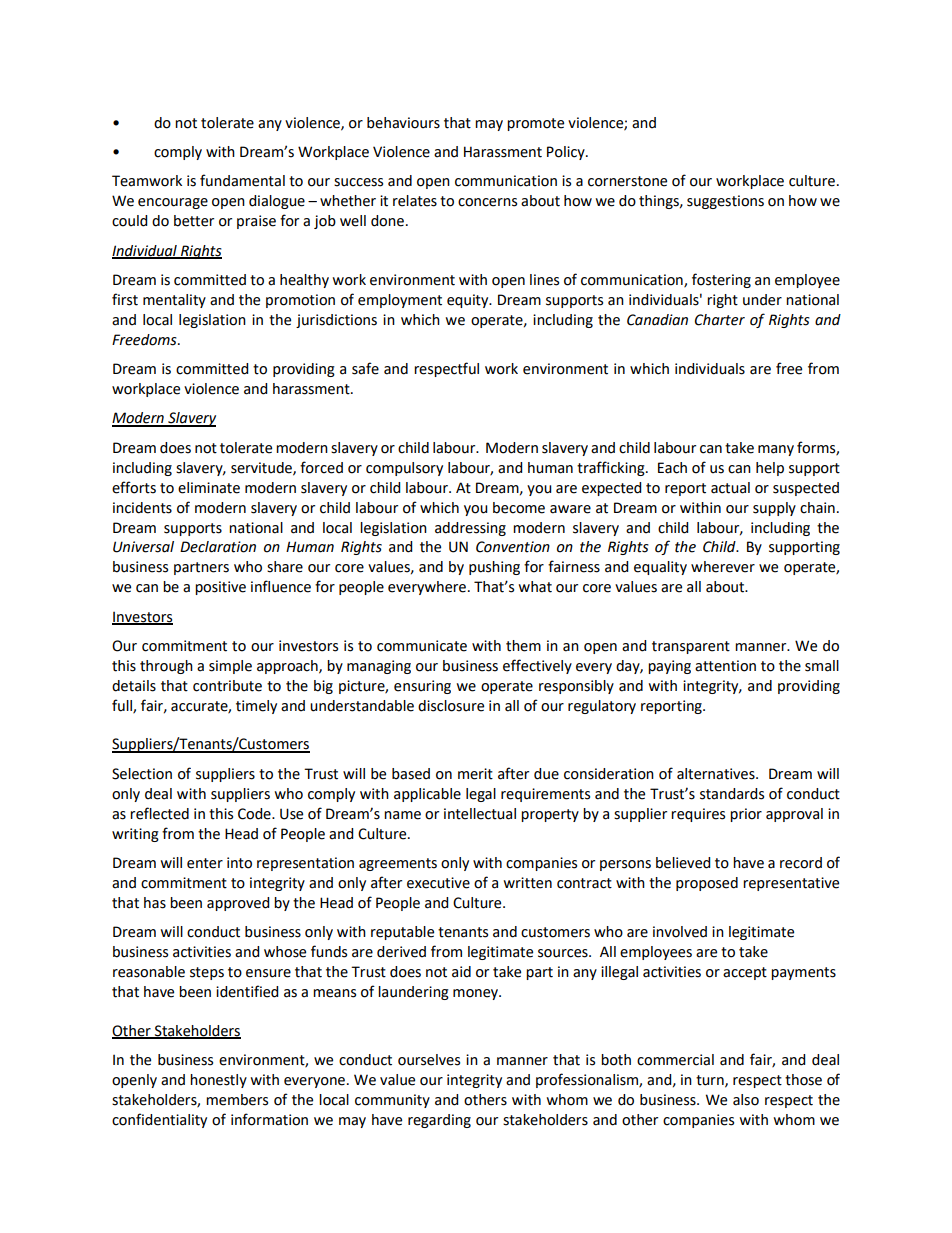 This document has height=1233, width=952. What do you see at coordinates (242, 180) in the document?
I see `fundamental` at bounding box center [242, 180].
